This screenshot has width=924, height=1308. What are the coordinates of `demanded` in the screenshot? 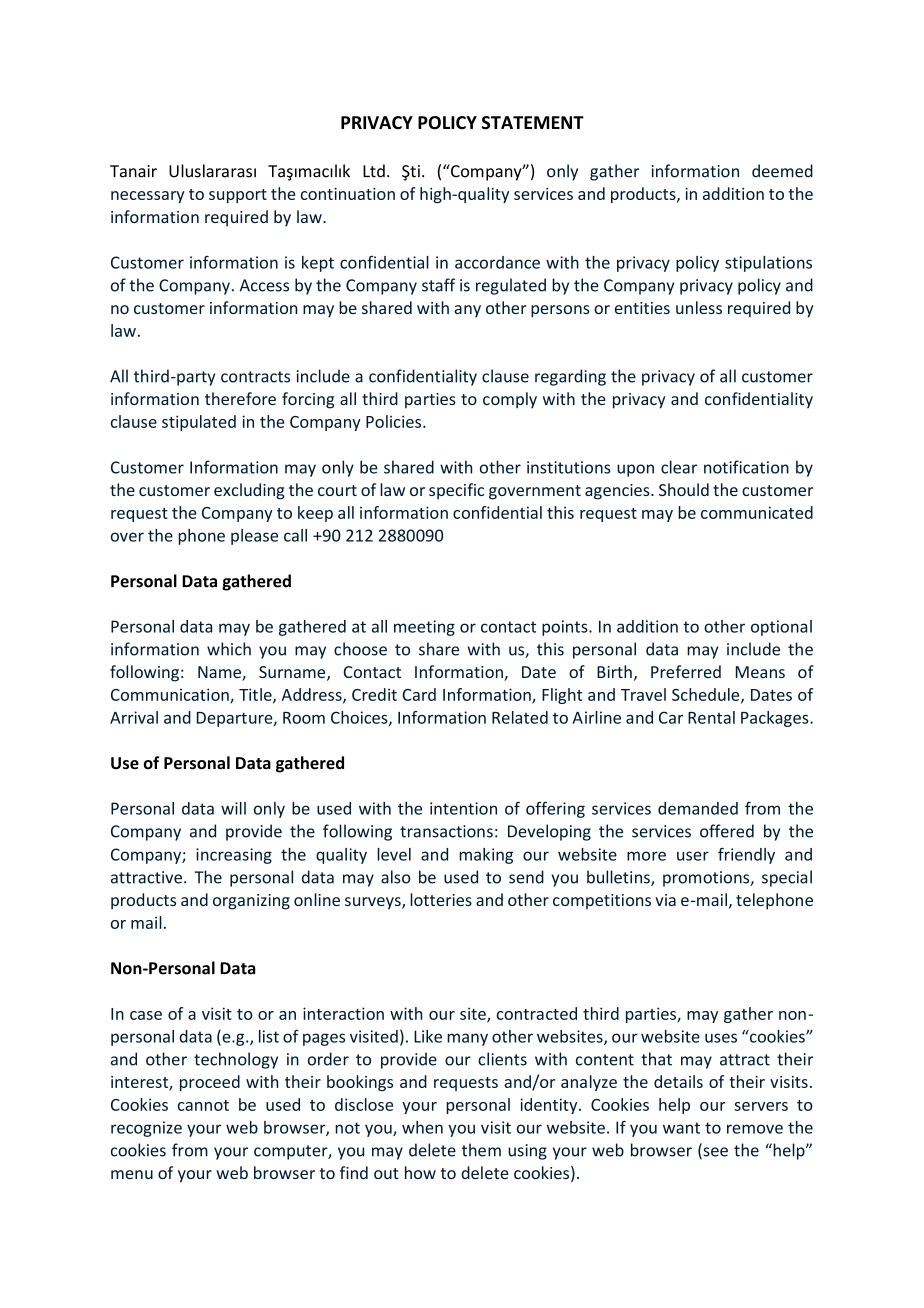 It's located at (698, 808).
